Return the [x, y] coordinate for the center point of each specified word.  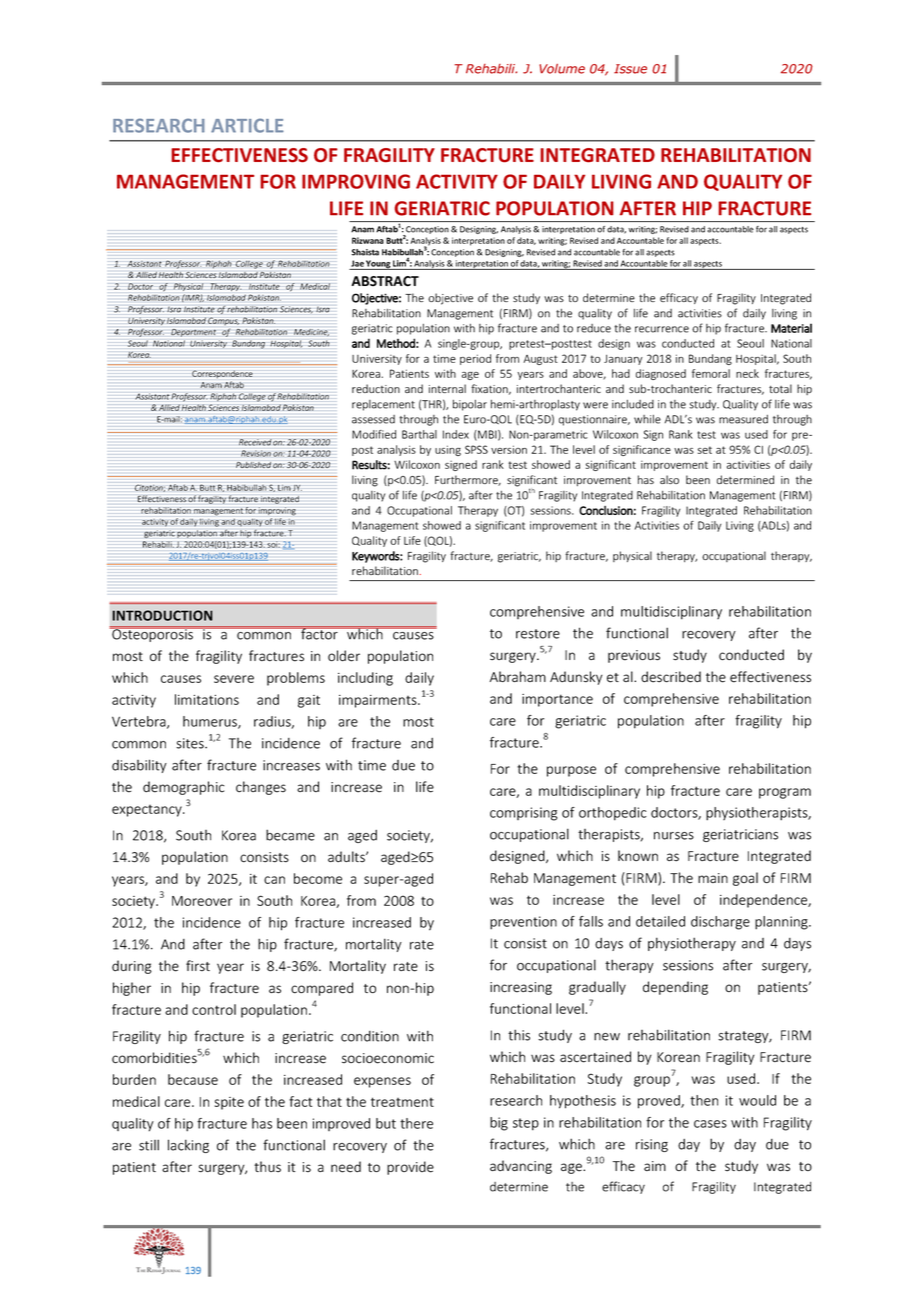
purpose [571, 771]
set [705, 450]
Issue [630, 69]
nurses [674, 836]
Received [255, 442]
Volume [562, 69]
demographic [183, 788]
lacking [188, 1146]
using [448, 450]
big [499, 1124]
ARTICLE [247, 125]
